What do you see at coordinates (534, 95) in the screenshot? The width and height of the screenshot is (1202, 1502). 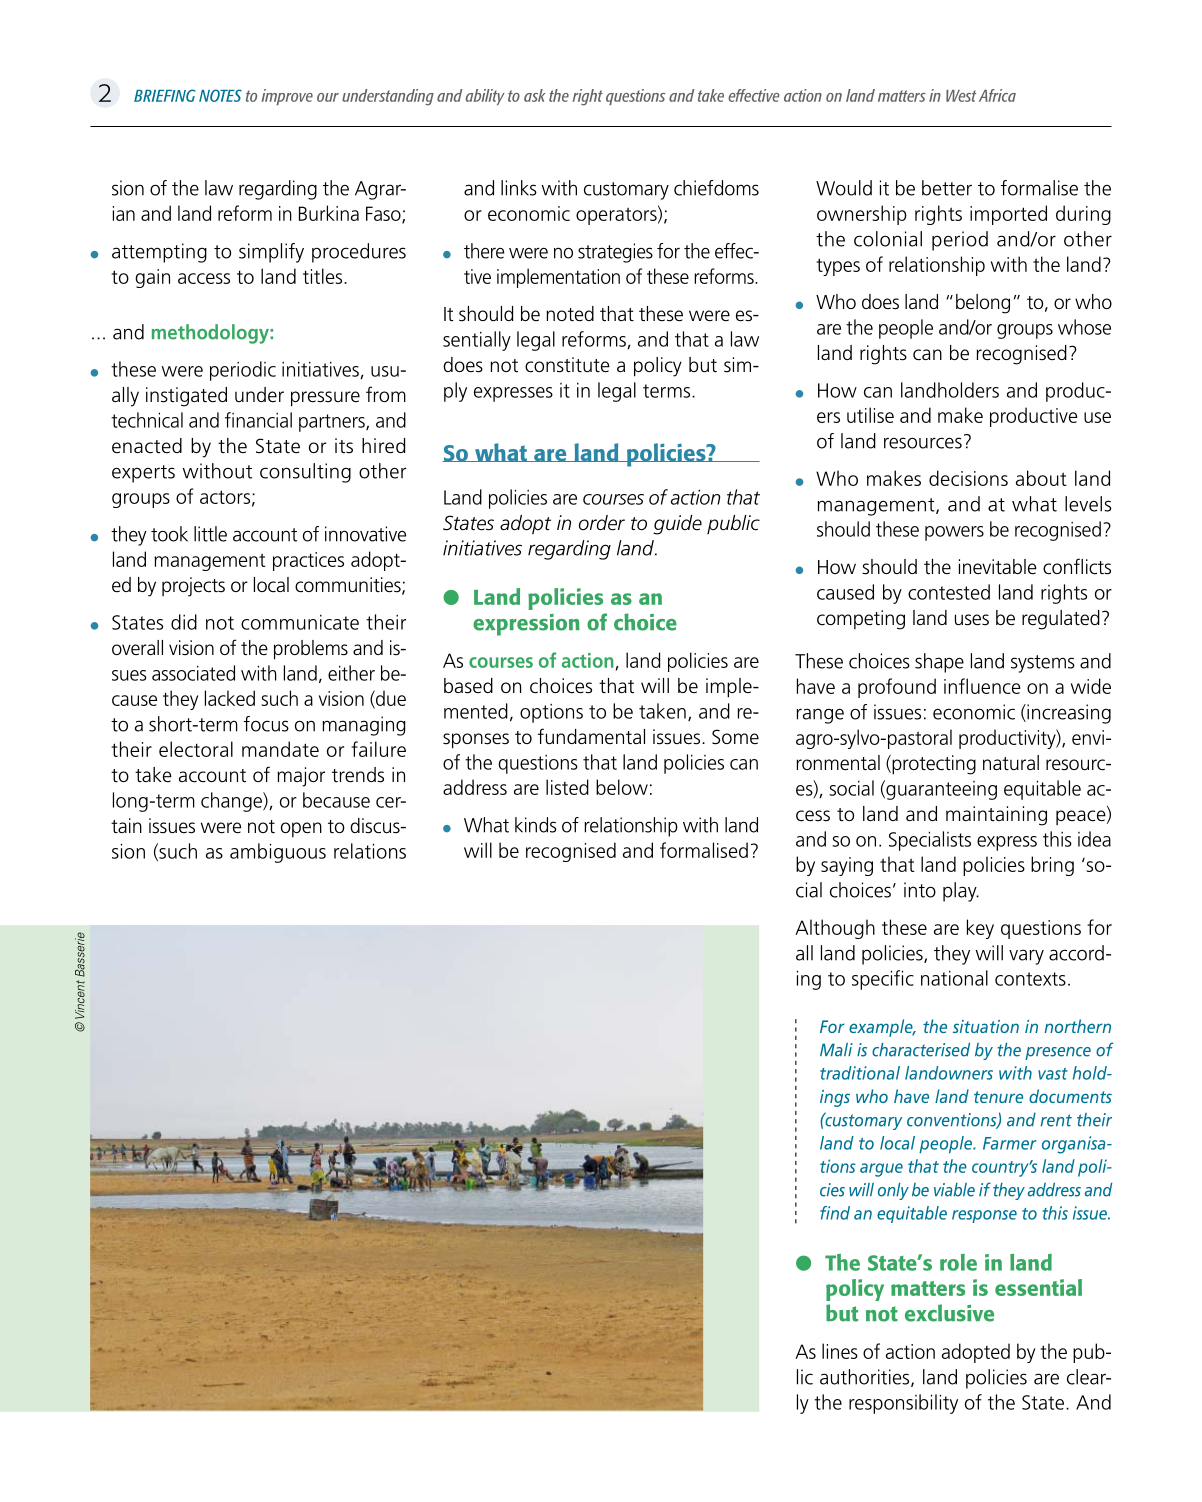 I see `ask` at bounding box center [534, 95].
